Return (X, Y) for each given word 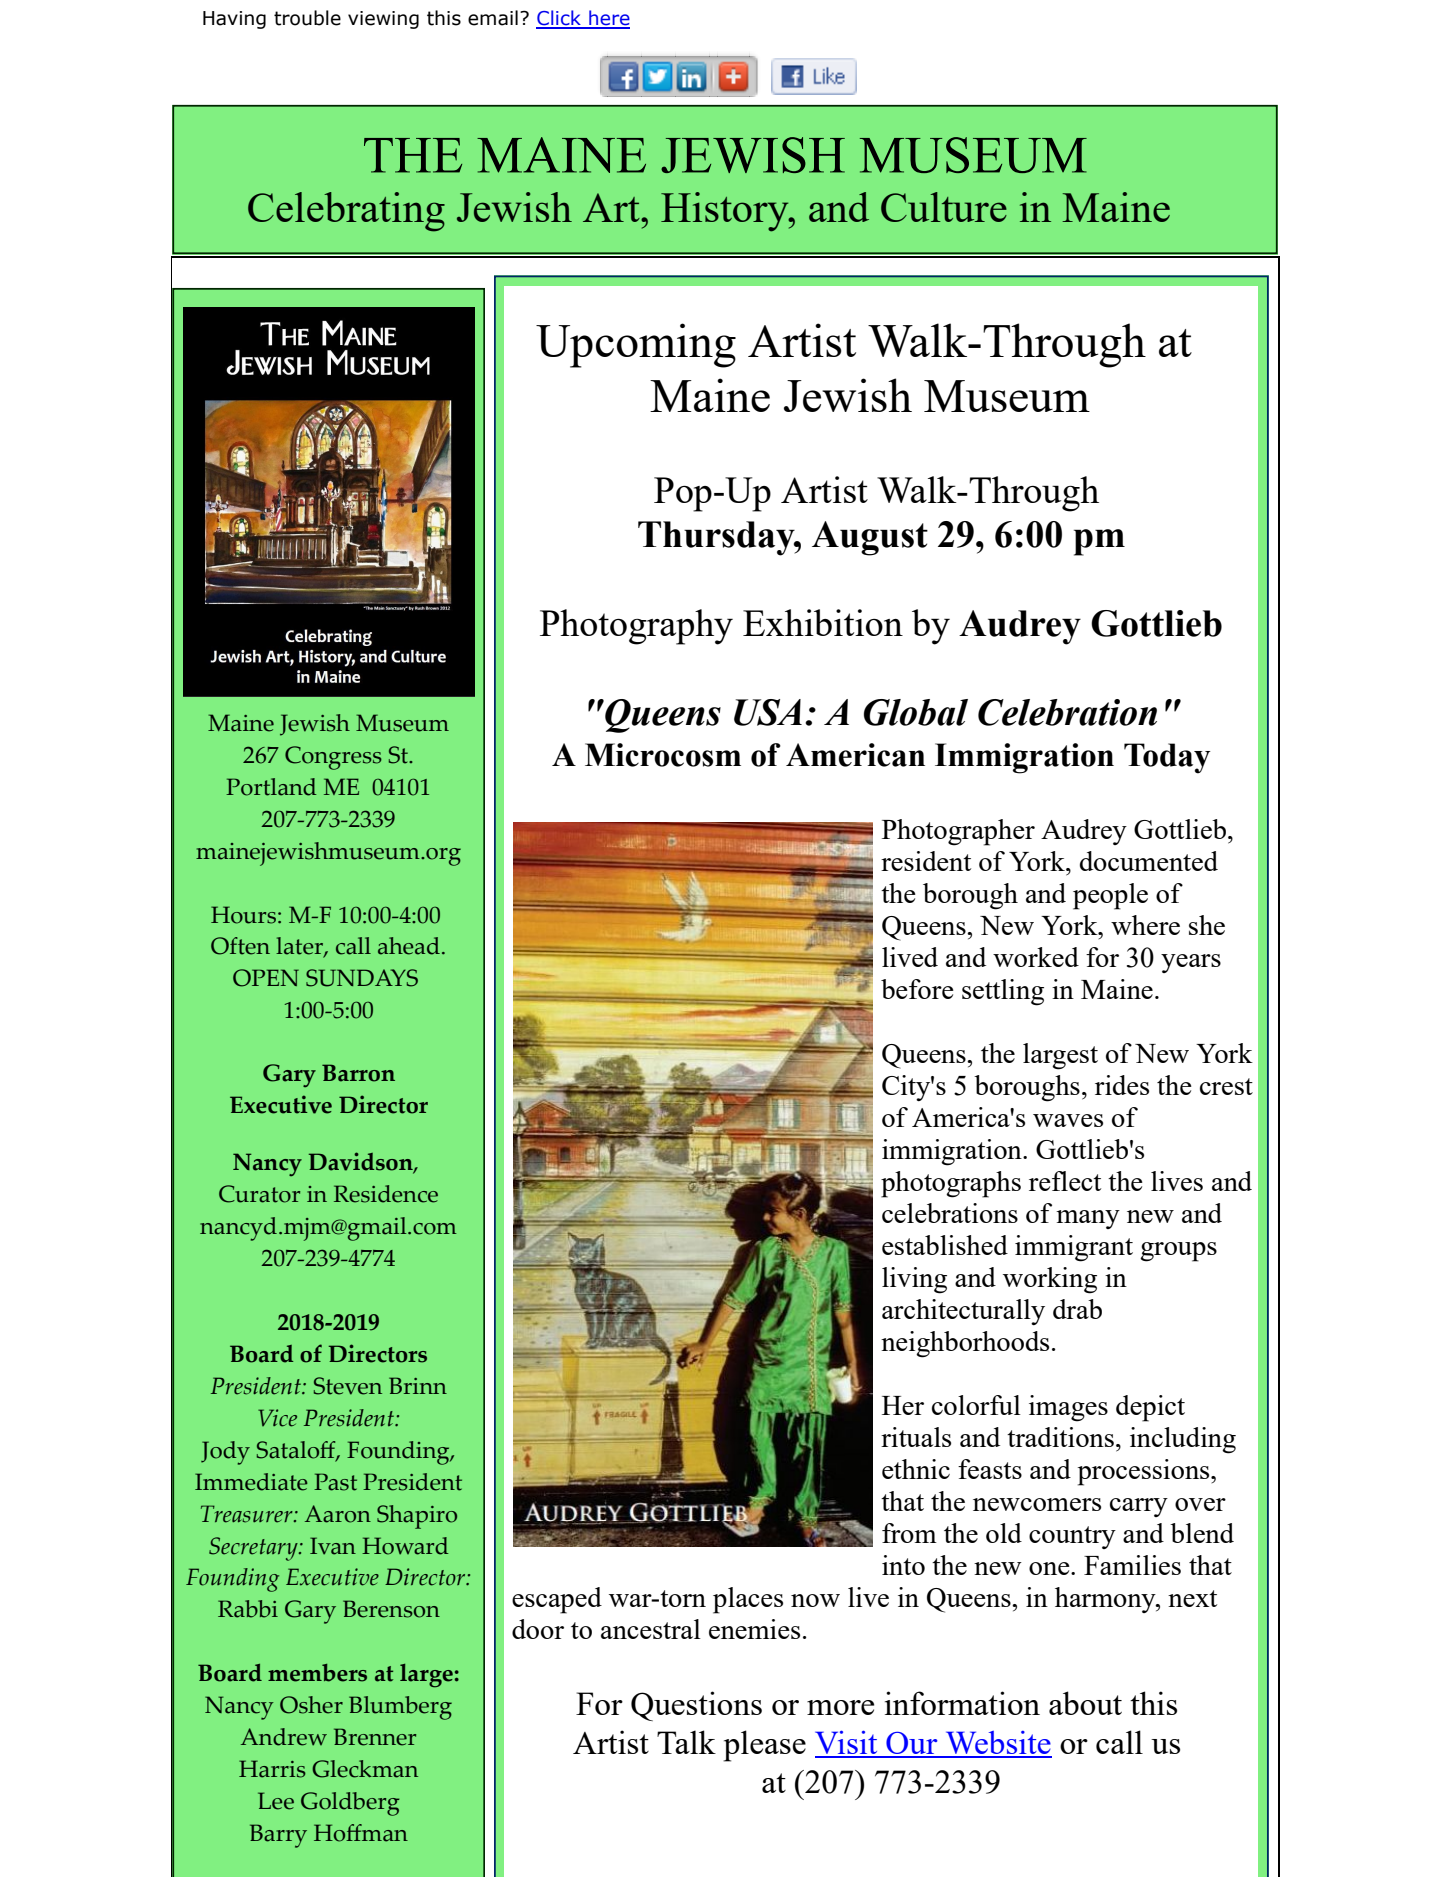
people (1110, 896)
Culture (944, 207)
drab (1077, 1309)
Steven (348, 1386)
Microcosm (663, 755)
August (870, 538)
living (914, 1280)
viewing (383, 20)
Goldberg (350, 1804)
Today (1167, 758)
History (726, 212)
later (300, 947)
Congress (333, 758)
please (764, 1746)
